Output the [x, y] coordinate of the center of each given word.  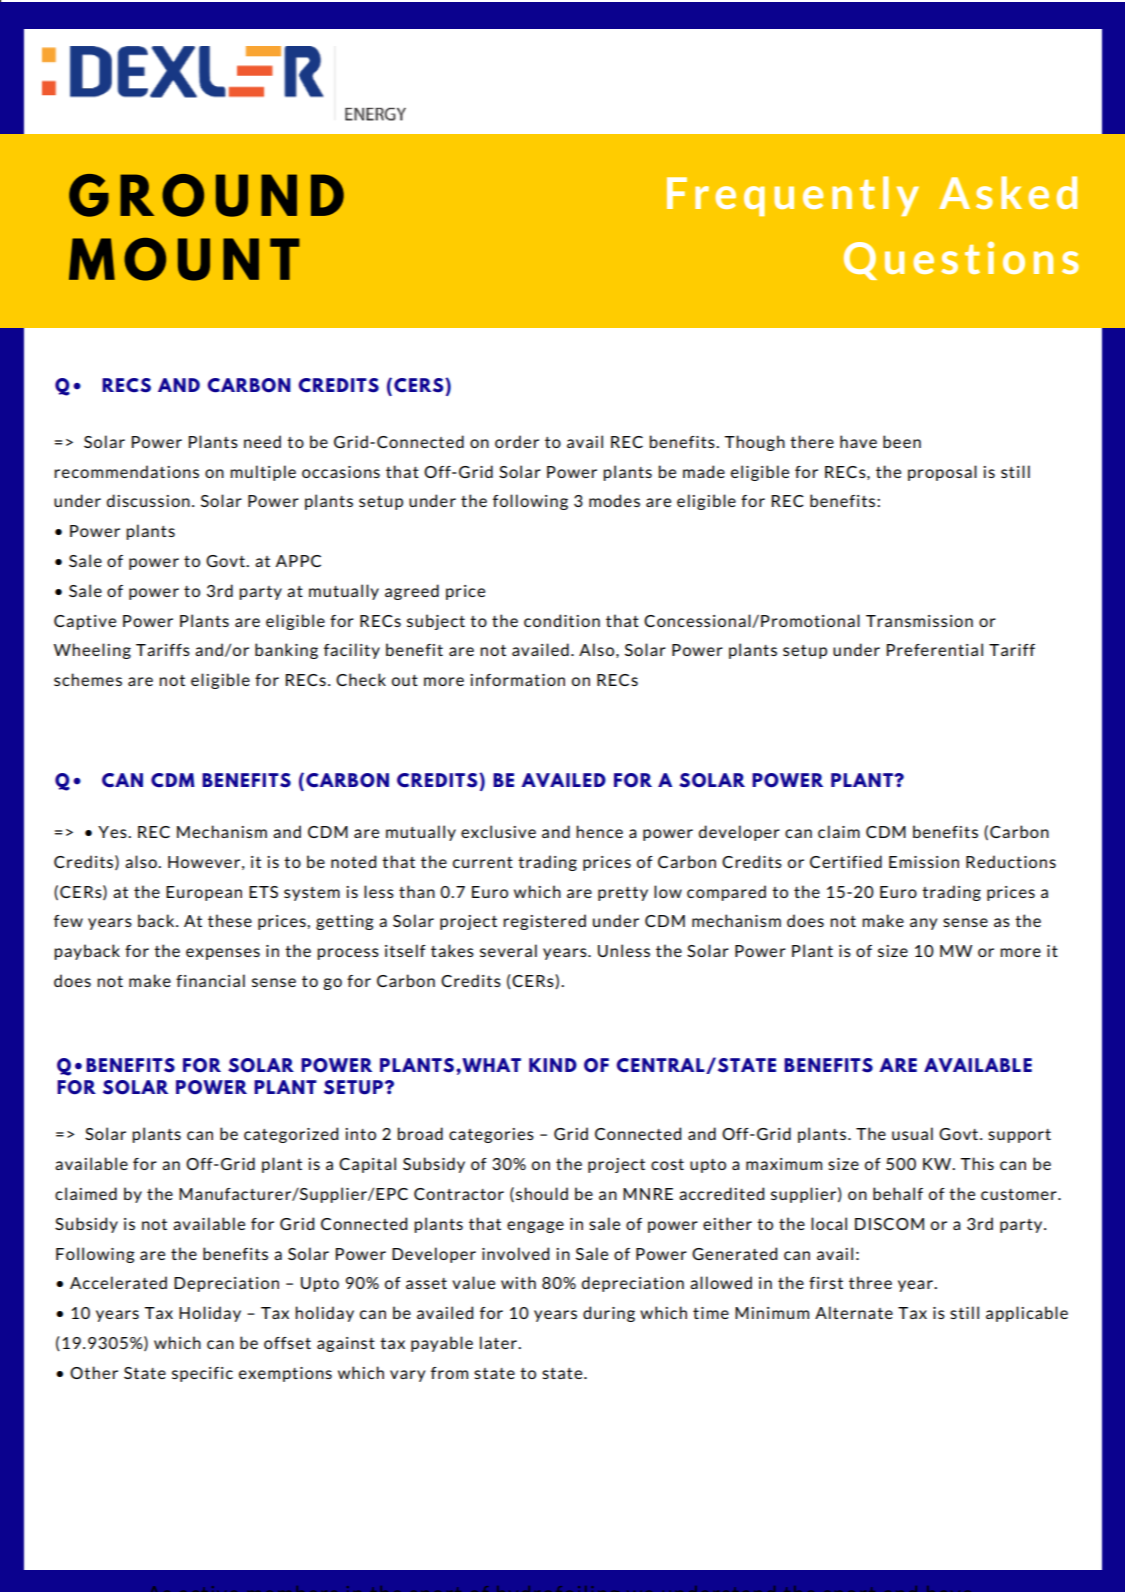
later [499, 1342]
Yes [113, 832]
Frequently [793, 196]
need [262, 441]
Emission [924, 862]
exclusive [498, 831]
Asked [1008, 192]
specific [202, 1374]
